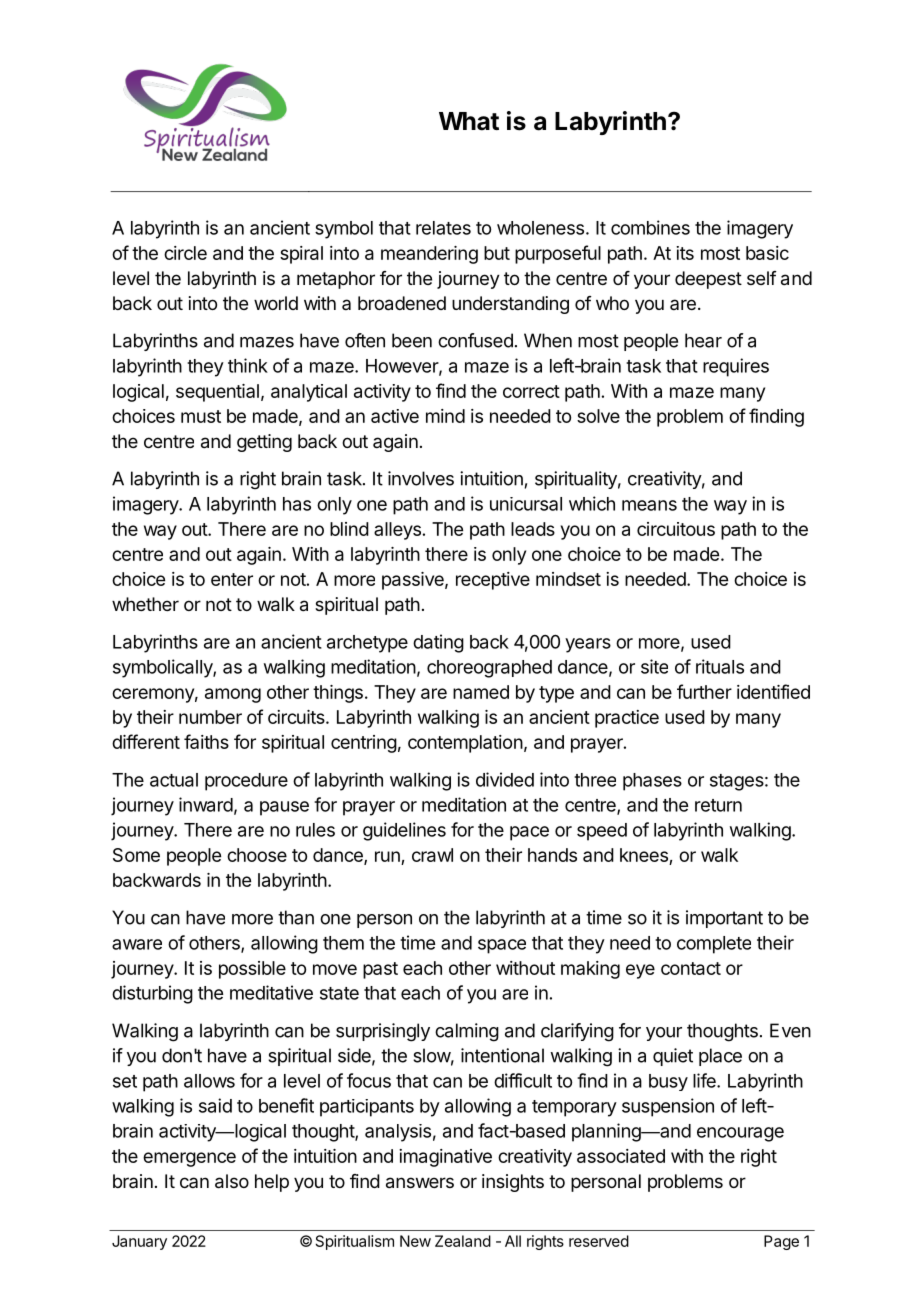 This screenshot has width=924, height=1308. What do you see at coordinates (233, 695) in the screenshot?
I see `among` at bounding box center [233, 695].
